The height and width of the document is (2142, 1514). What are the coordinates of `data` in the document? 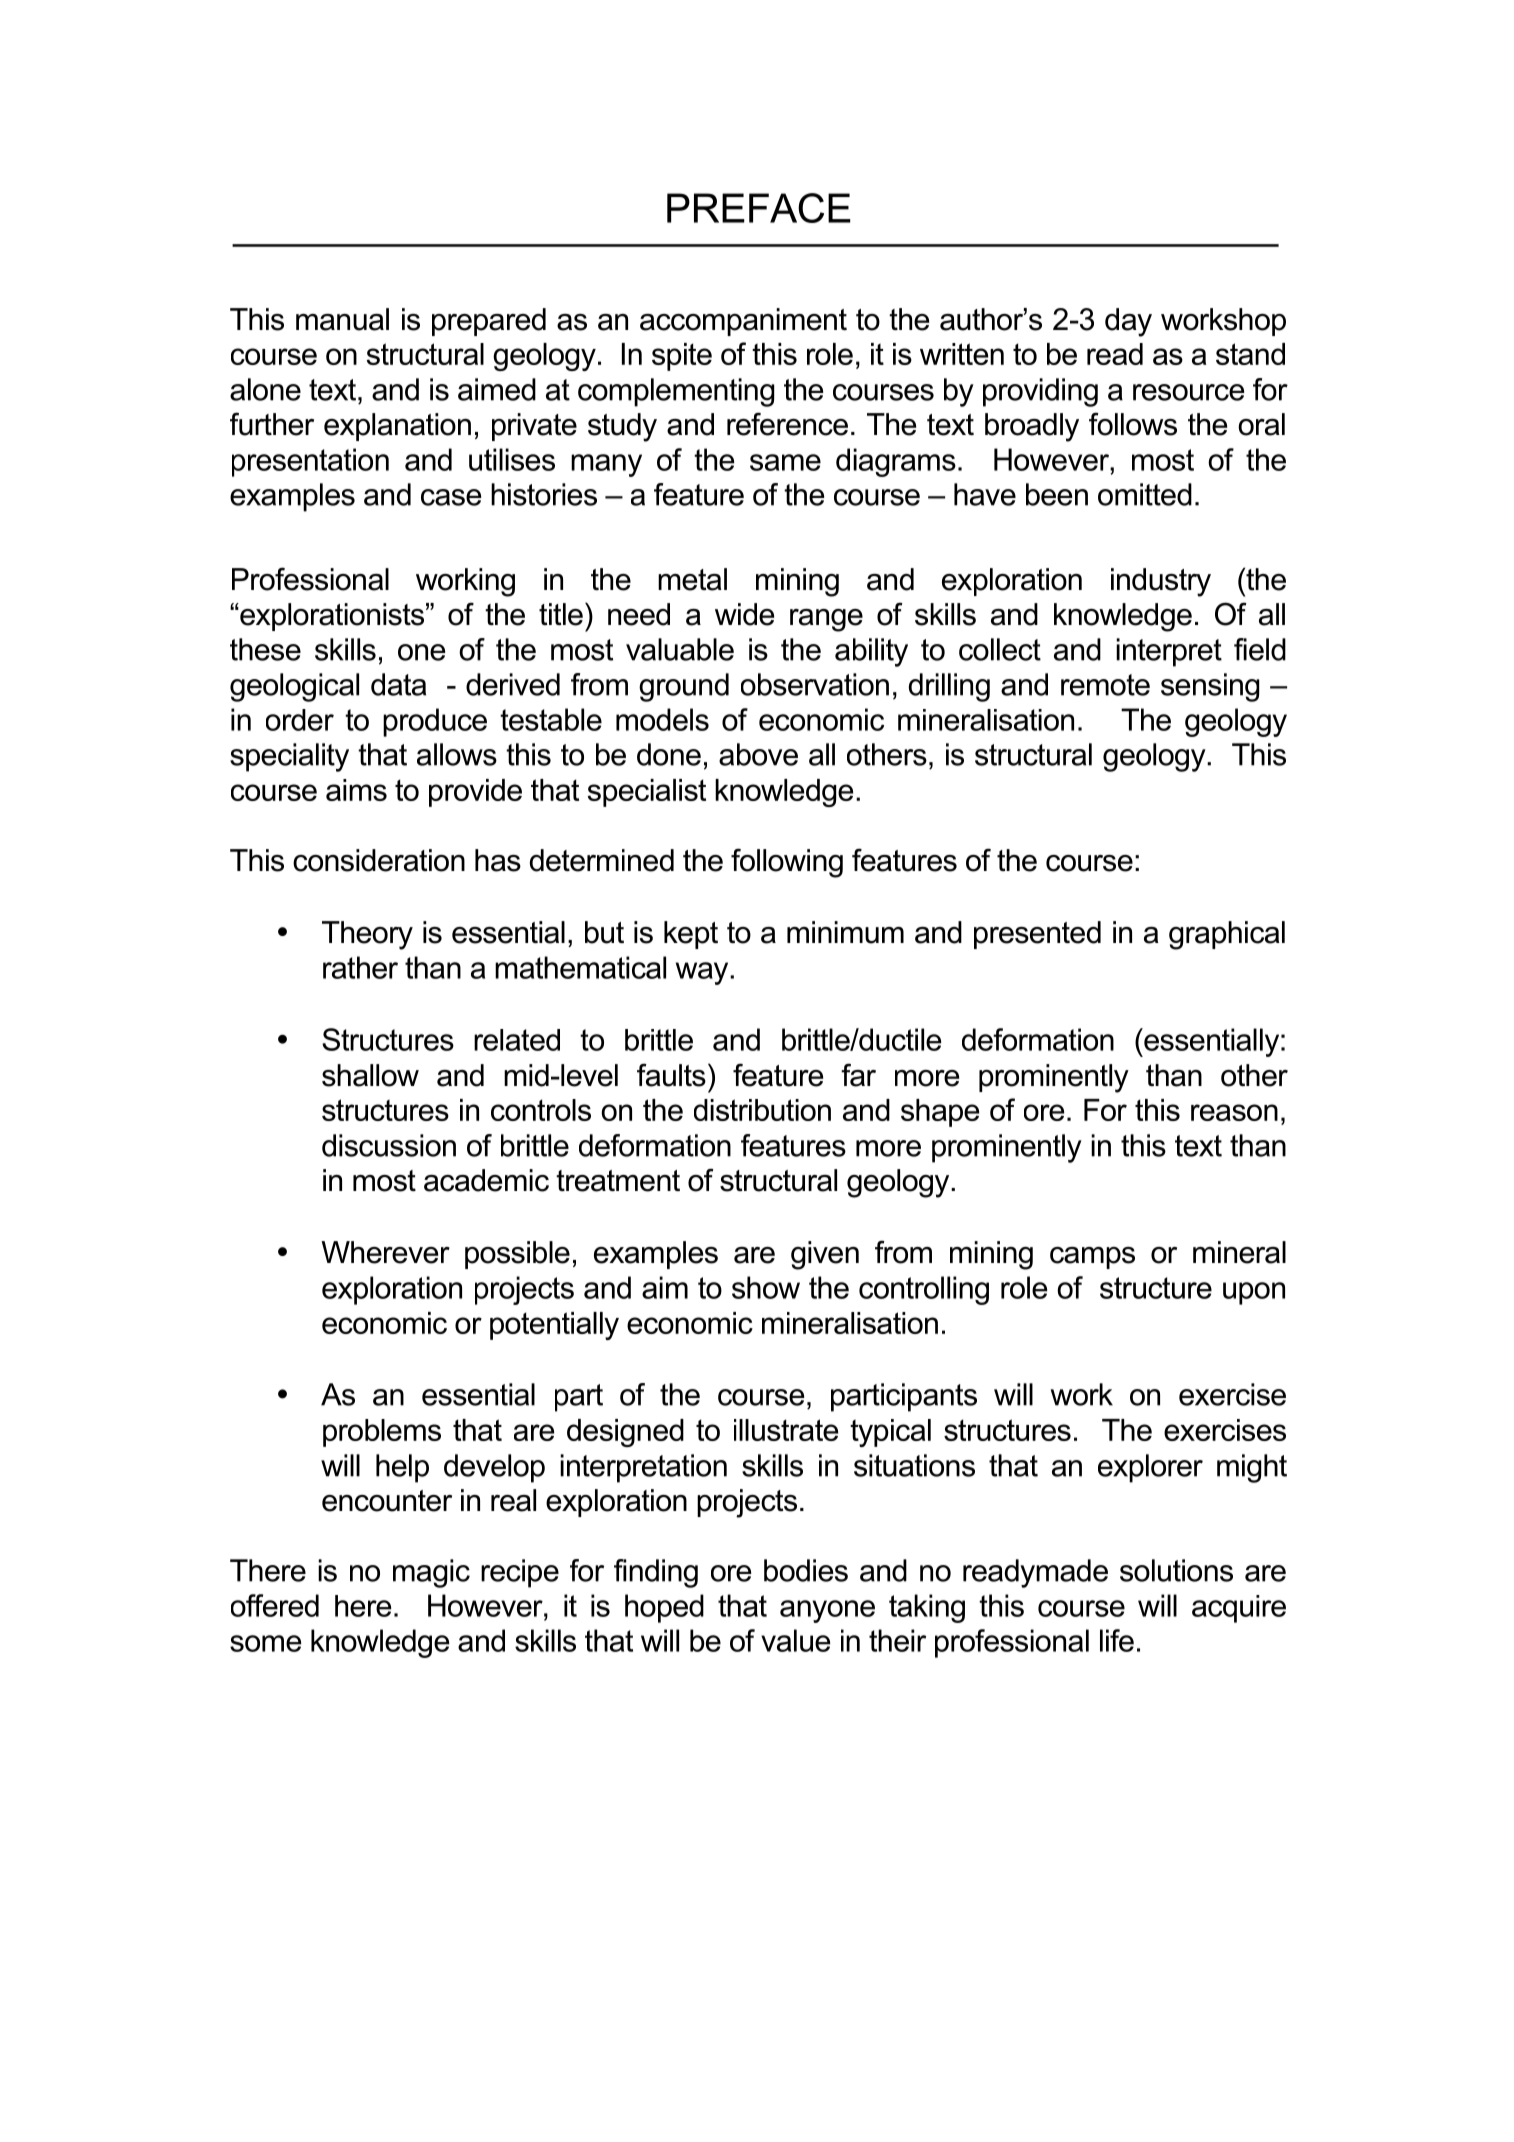 It's located at (398, 684).
